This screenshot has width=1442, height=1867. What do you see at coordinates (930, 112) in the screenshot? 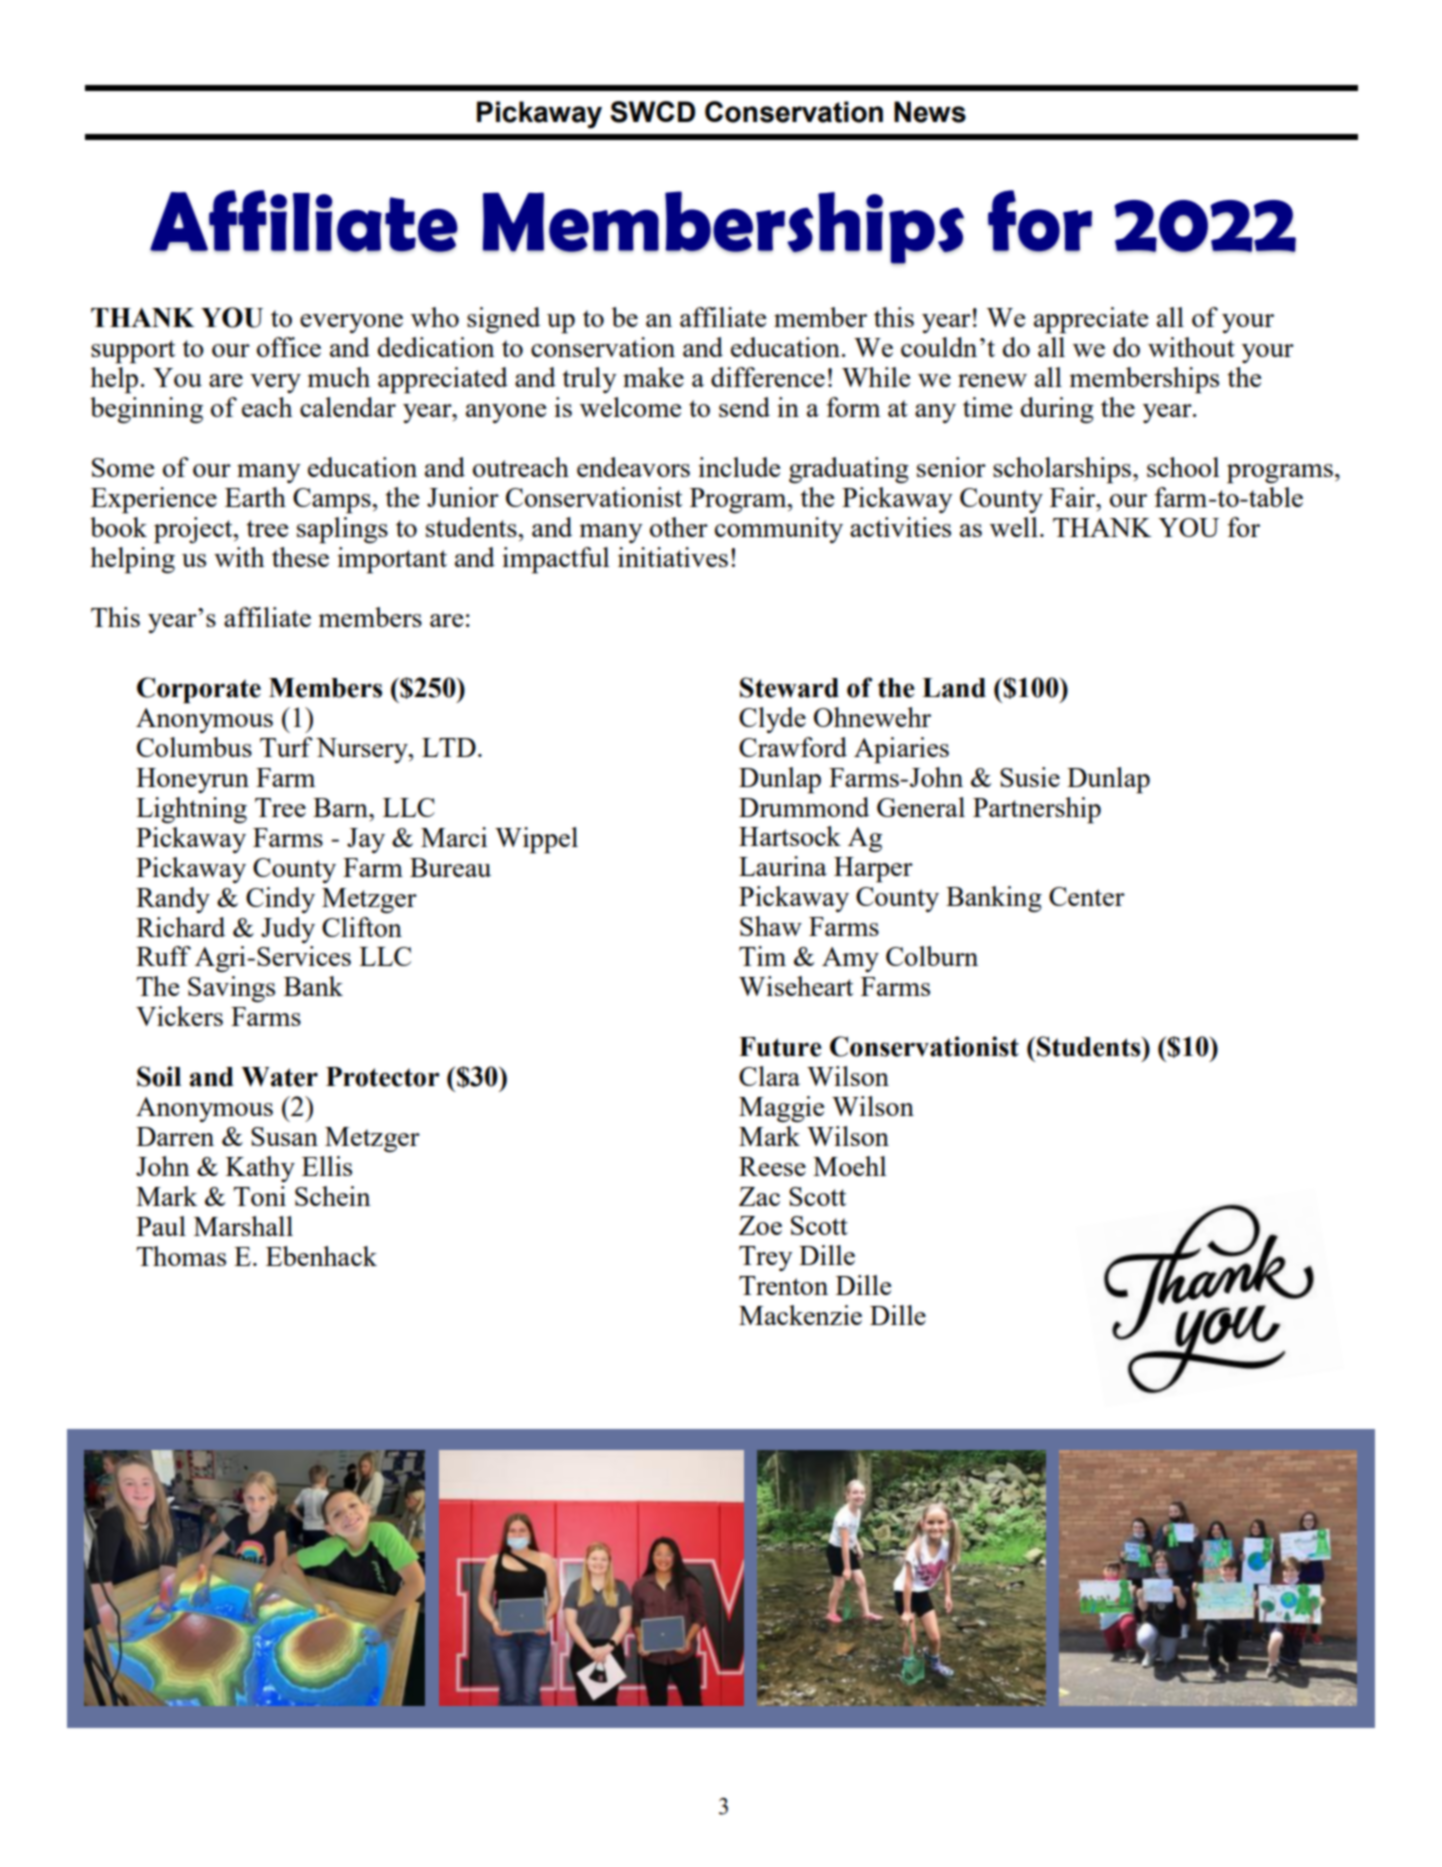
I see `News` at bounding box center [930, 112].
